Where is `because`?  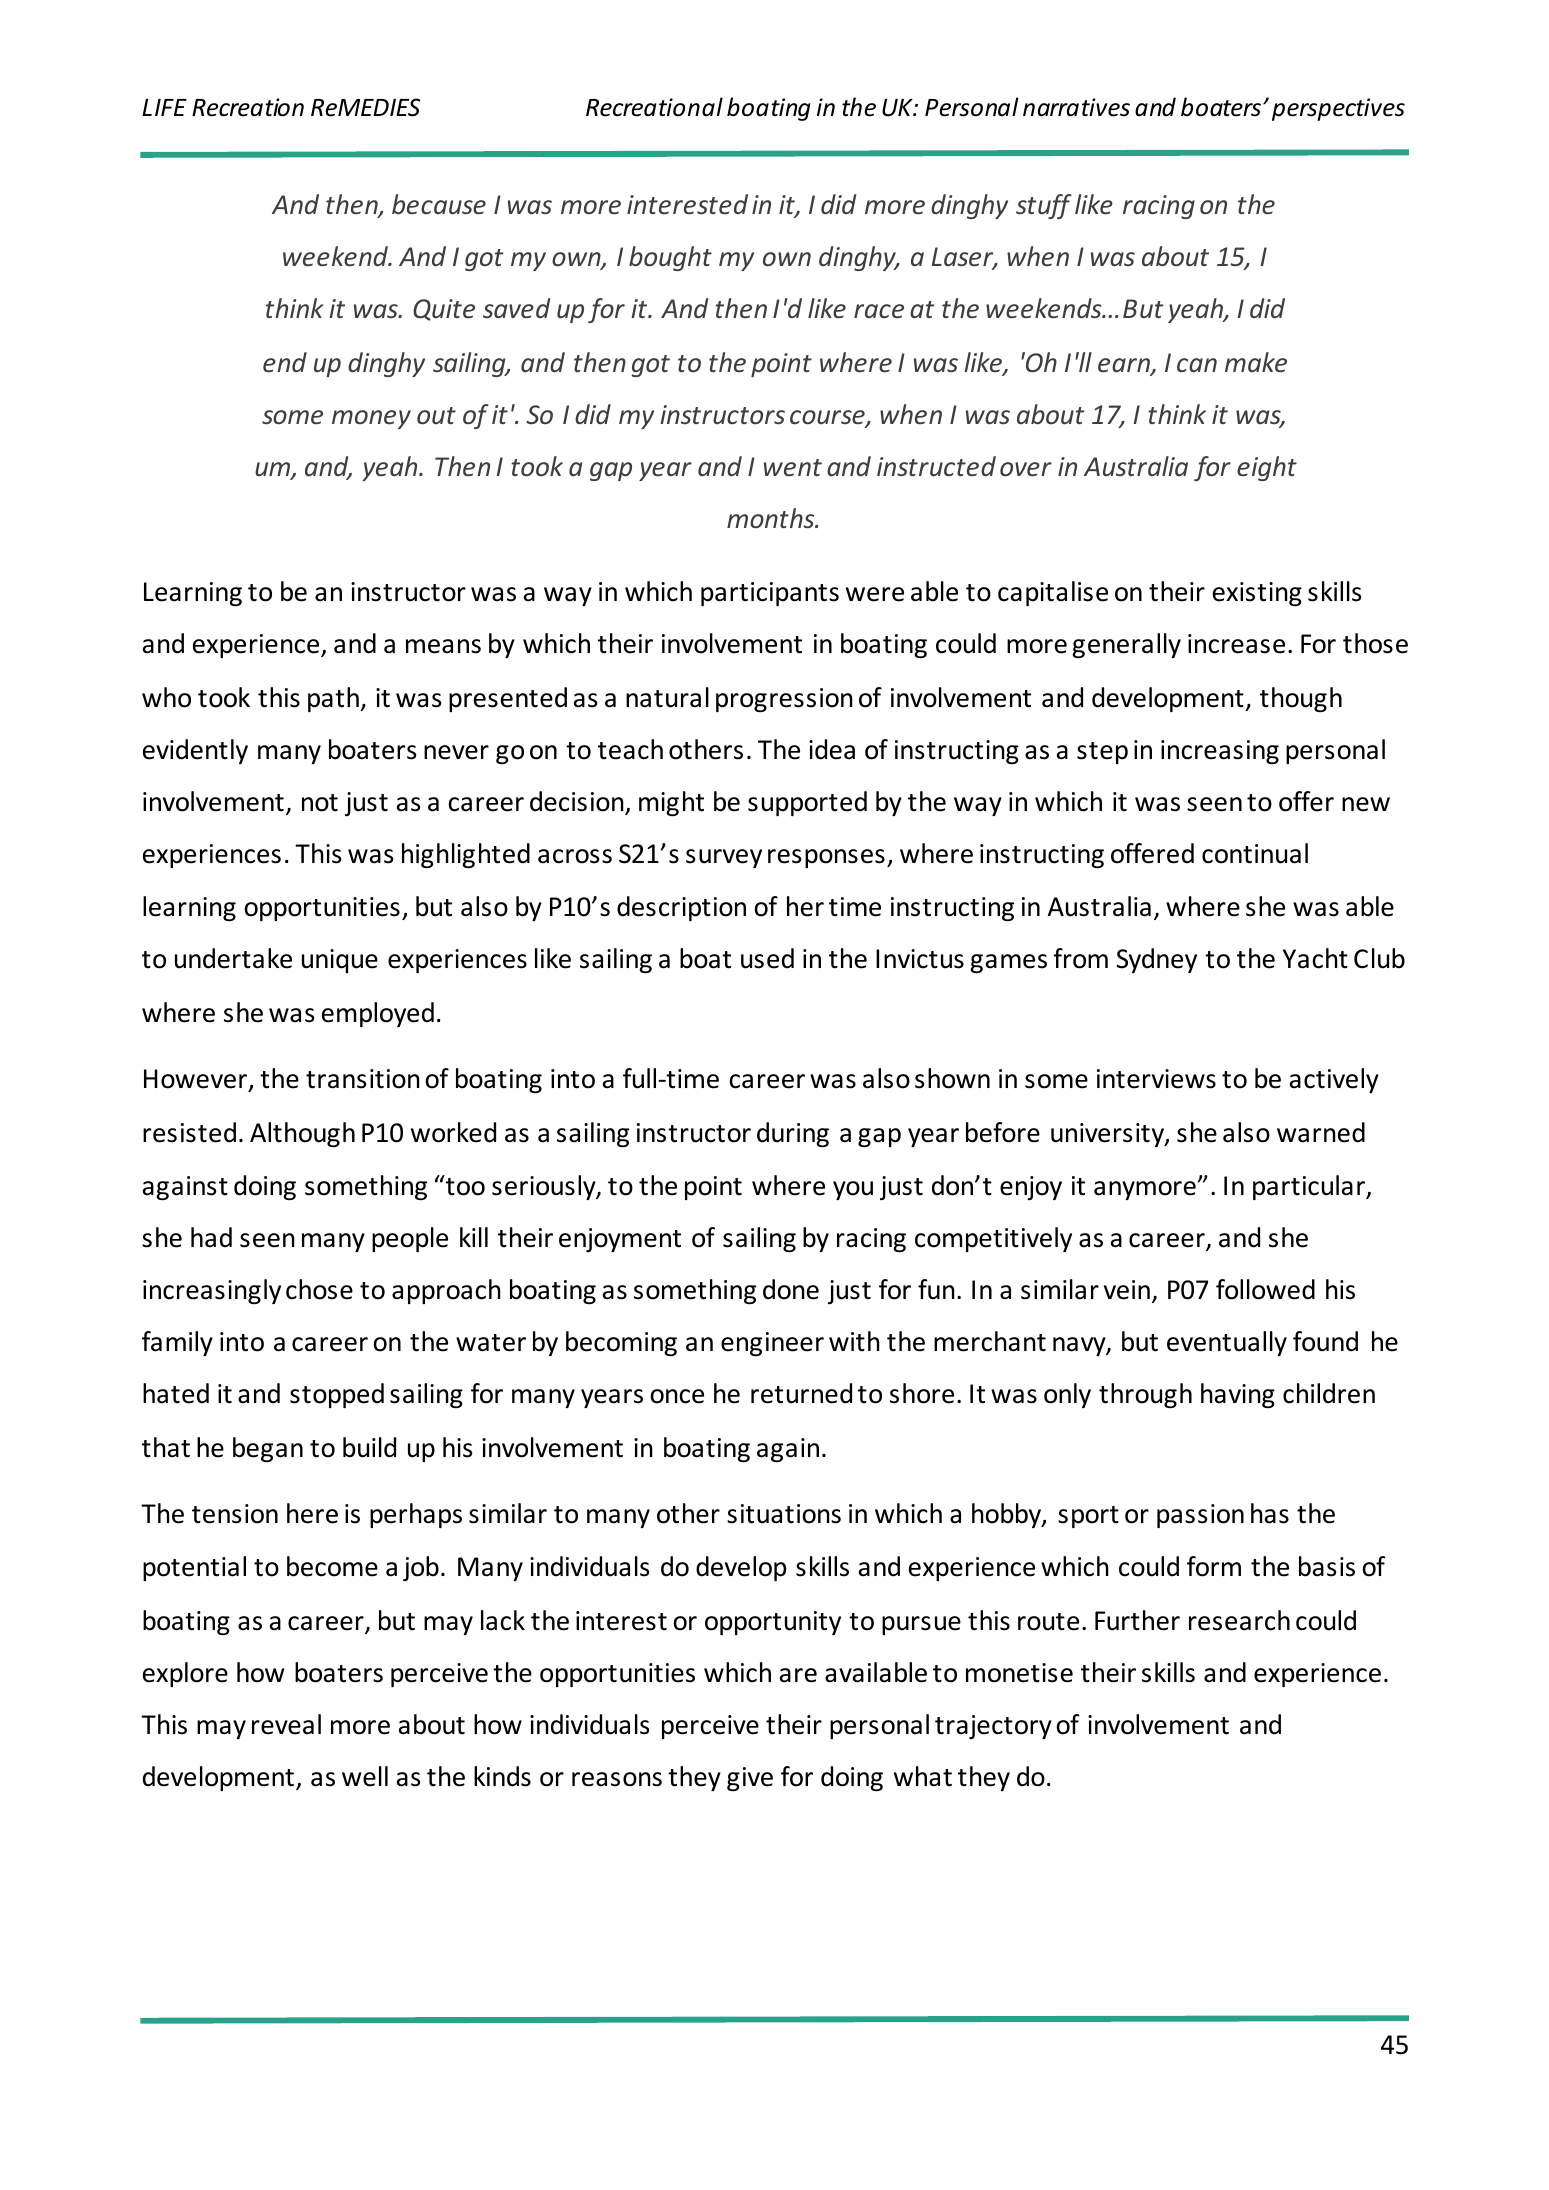
because is located at coordinates (439, 204).
